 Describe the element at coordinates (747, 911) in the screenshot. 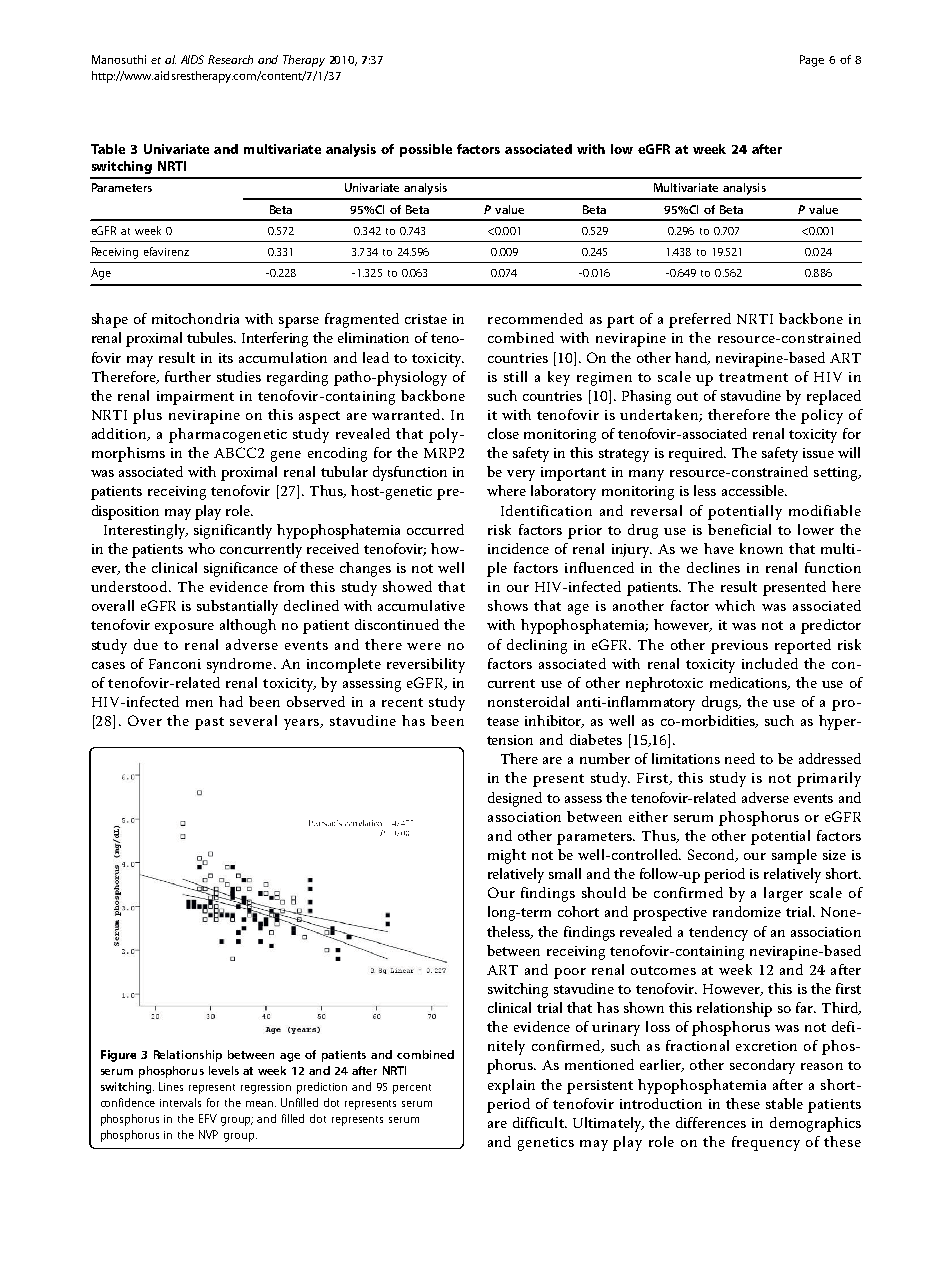

I see `randomize` at that location.
